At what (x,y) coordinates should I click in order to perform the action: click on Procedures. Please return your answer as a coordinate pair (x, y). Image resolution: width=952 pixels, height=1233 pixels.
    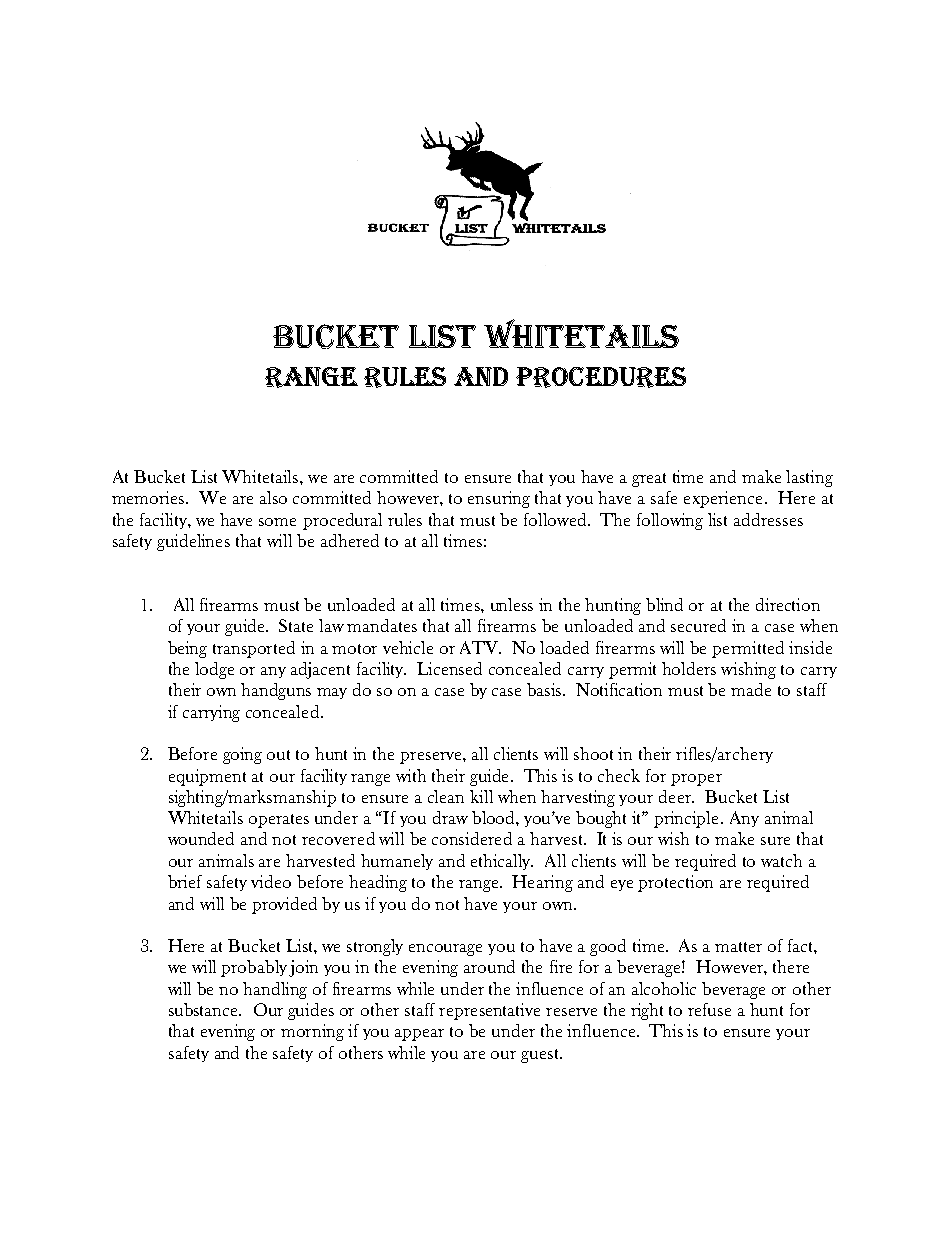
    Looking at the image, I should click on (601, 377).
